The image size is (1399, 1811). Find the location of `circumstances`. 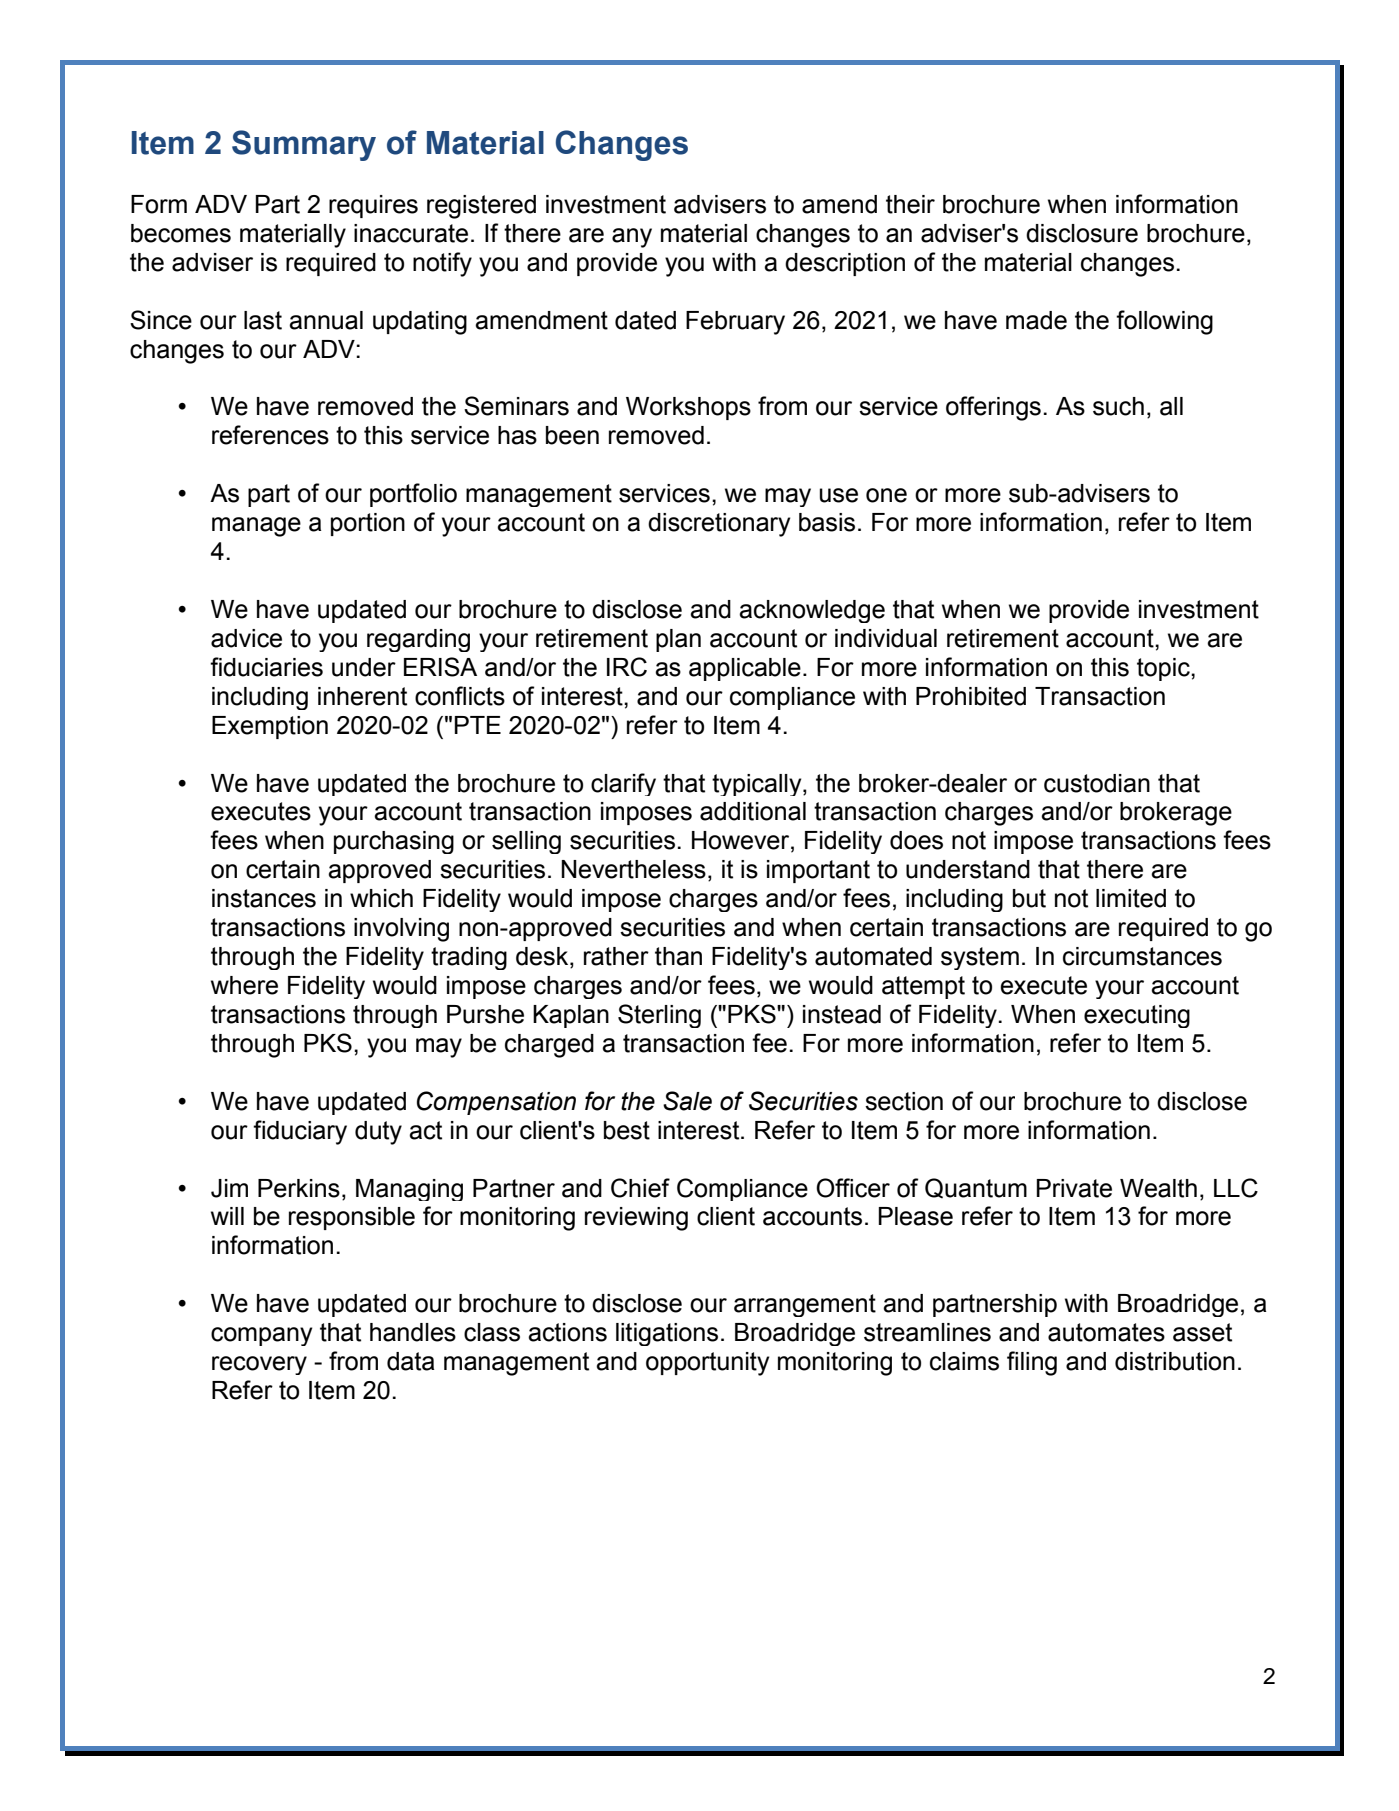

circumstances is located at coordinates (1142, 956).
